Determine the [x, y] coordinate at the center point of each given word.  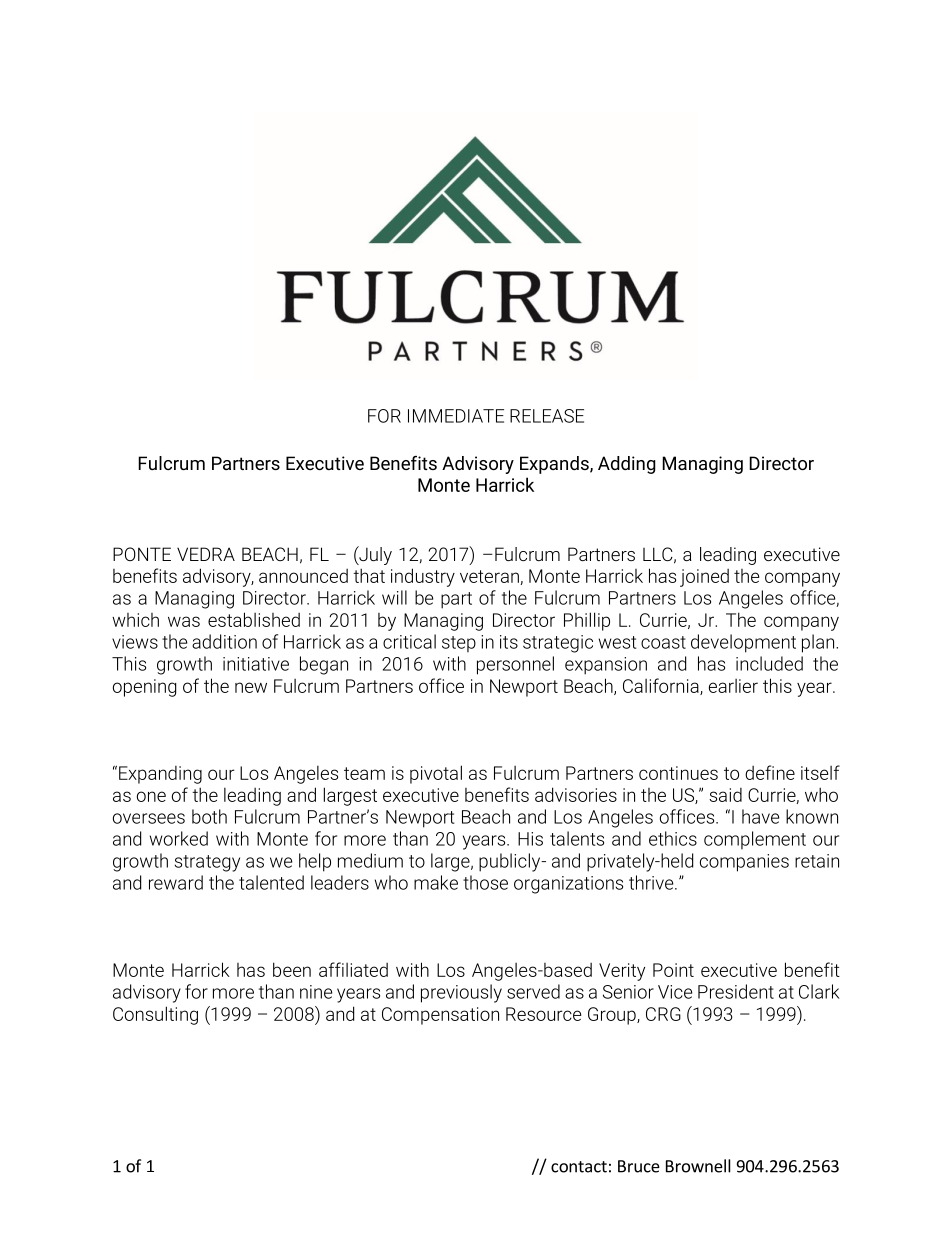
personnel [515, 665]
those [485, 882]
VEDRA [206, 554]
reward [176, 882]
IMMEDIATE [456, 416]
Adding [627, 465]
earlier [733, 686]
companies [744, 863]
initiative [256, 664]
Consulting [155, 1015]
